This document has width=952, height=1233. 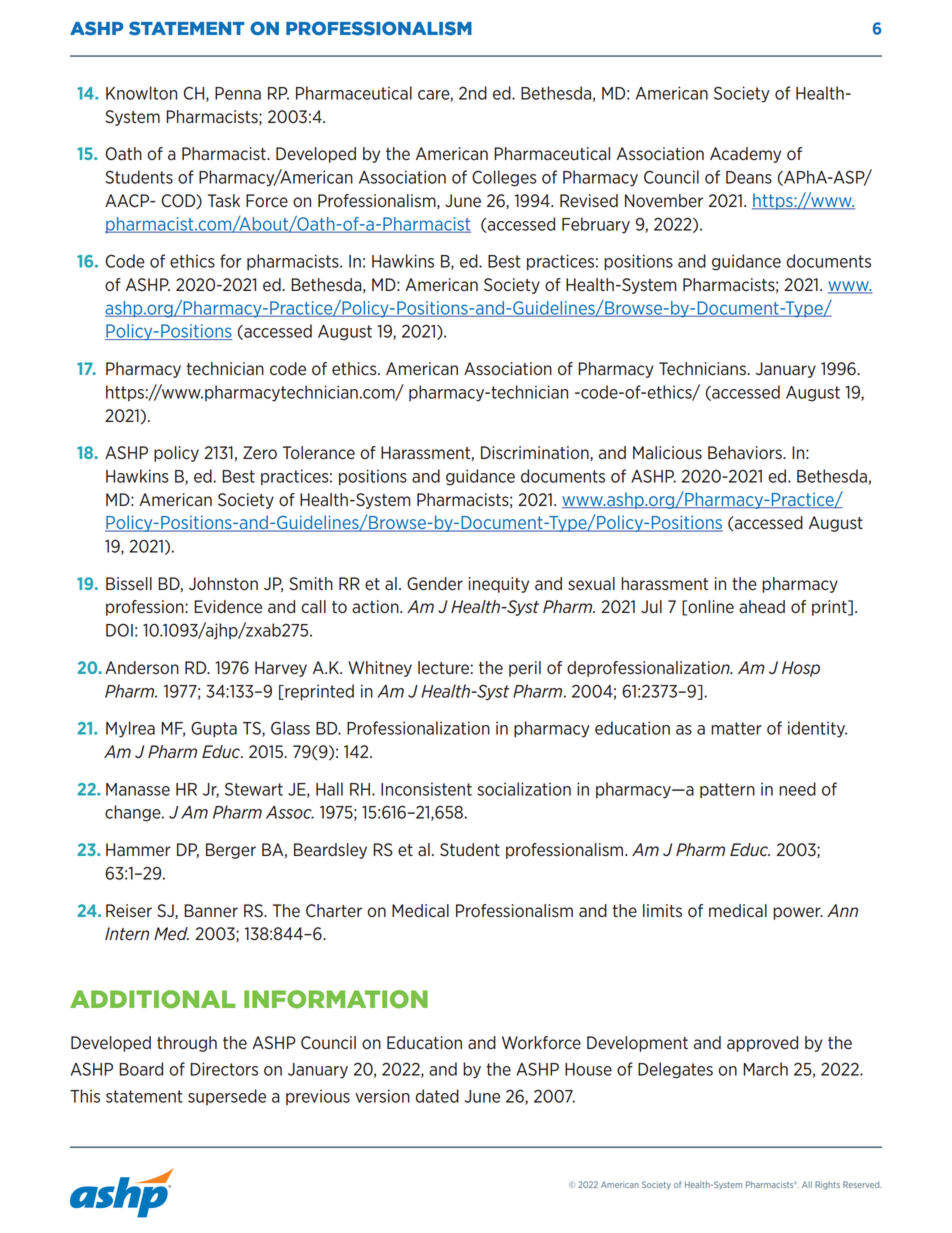 I want to click on Penna, so click(x=238, y=93).
